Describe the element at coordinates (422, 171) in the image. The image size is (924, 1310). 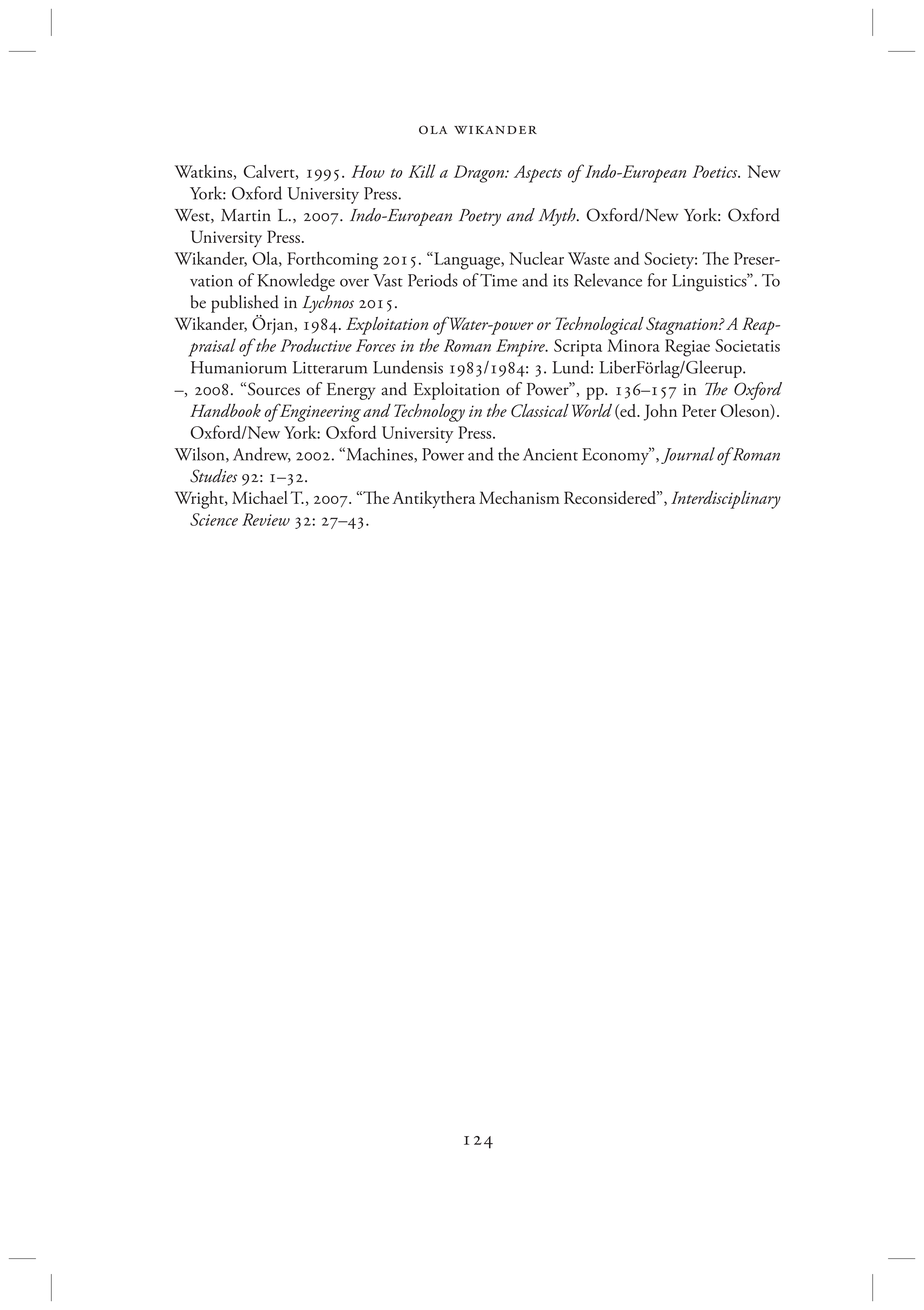
I see `Kill` at that location.
